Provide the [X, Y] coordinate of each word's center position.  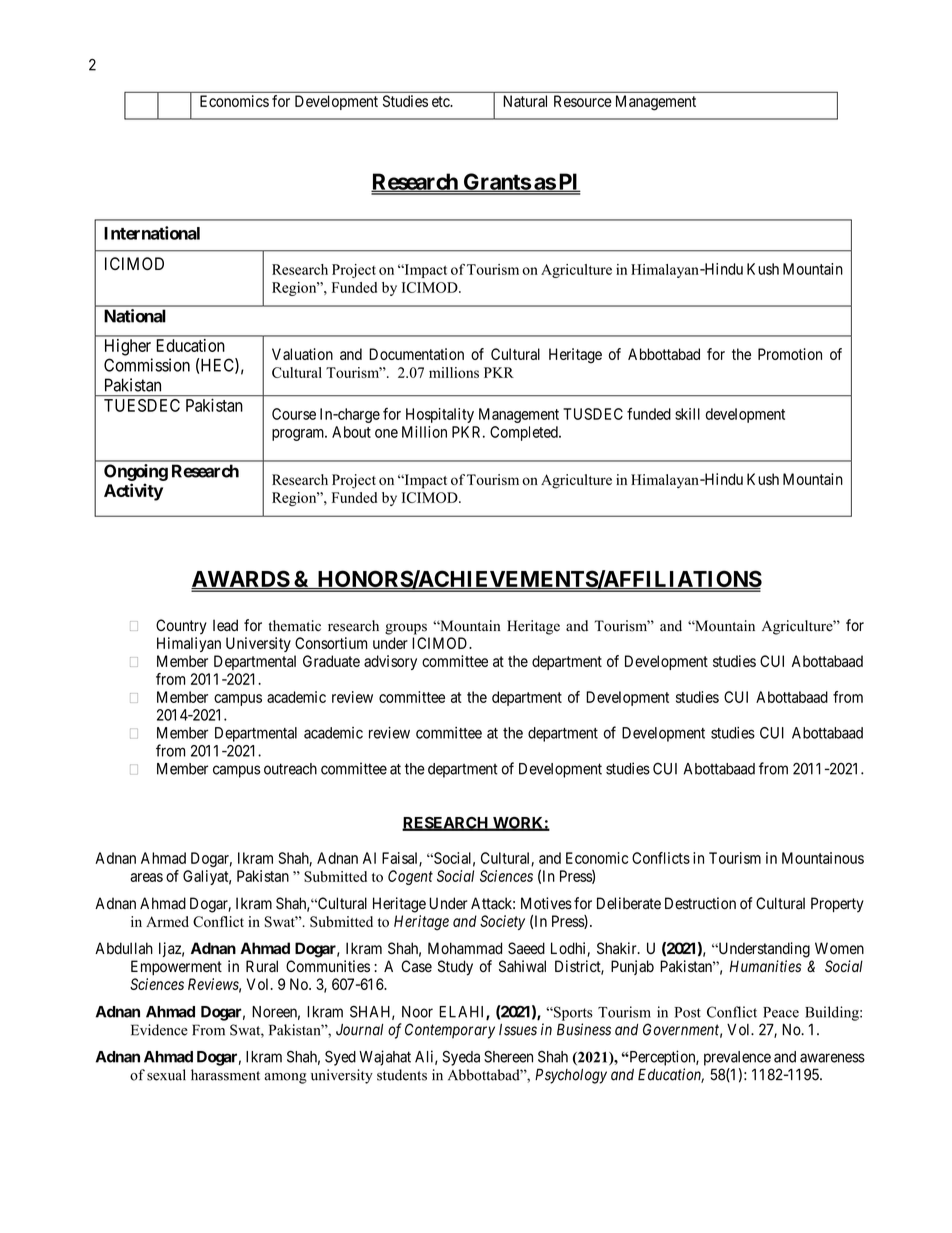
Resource [583, 101]
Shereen [508, 1057]
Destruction [700, 903]
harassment [225, 1075]
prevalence [737, 1058]
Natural [525, 101]
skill [687, 414]
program [299, 435]
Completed [525, 433]
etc [441, 101]
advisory [390, 662]
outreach [290, 769]
